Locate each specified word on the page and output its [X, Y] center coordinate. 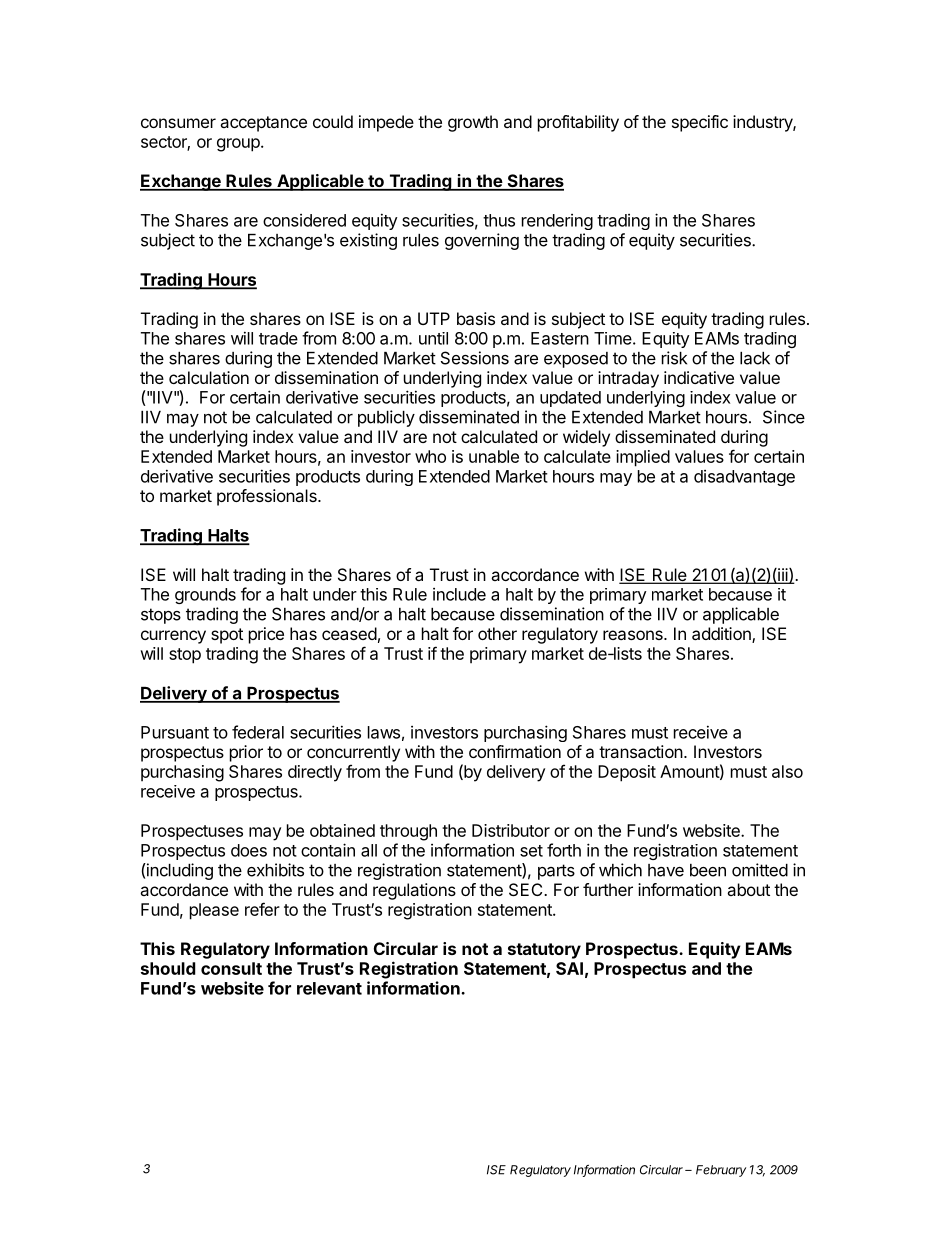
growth [473, 123]
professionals [268, 497]
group [239, 145]
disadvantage [744, 478]
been [708, 870]
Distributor [511, 830]
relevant [329, 988]
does [249, 850]
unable [494, 456]
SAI [569, 968]
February [721, 1171]
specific [700, 123]
